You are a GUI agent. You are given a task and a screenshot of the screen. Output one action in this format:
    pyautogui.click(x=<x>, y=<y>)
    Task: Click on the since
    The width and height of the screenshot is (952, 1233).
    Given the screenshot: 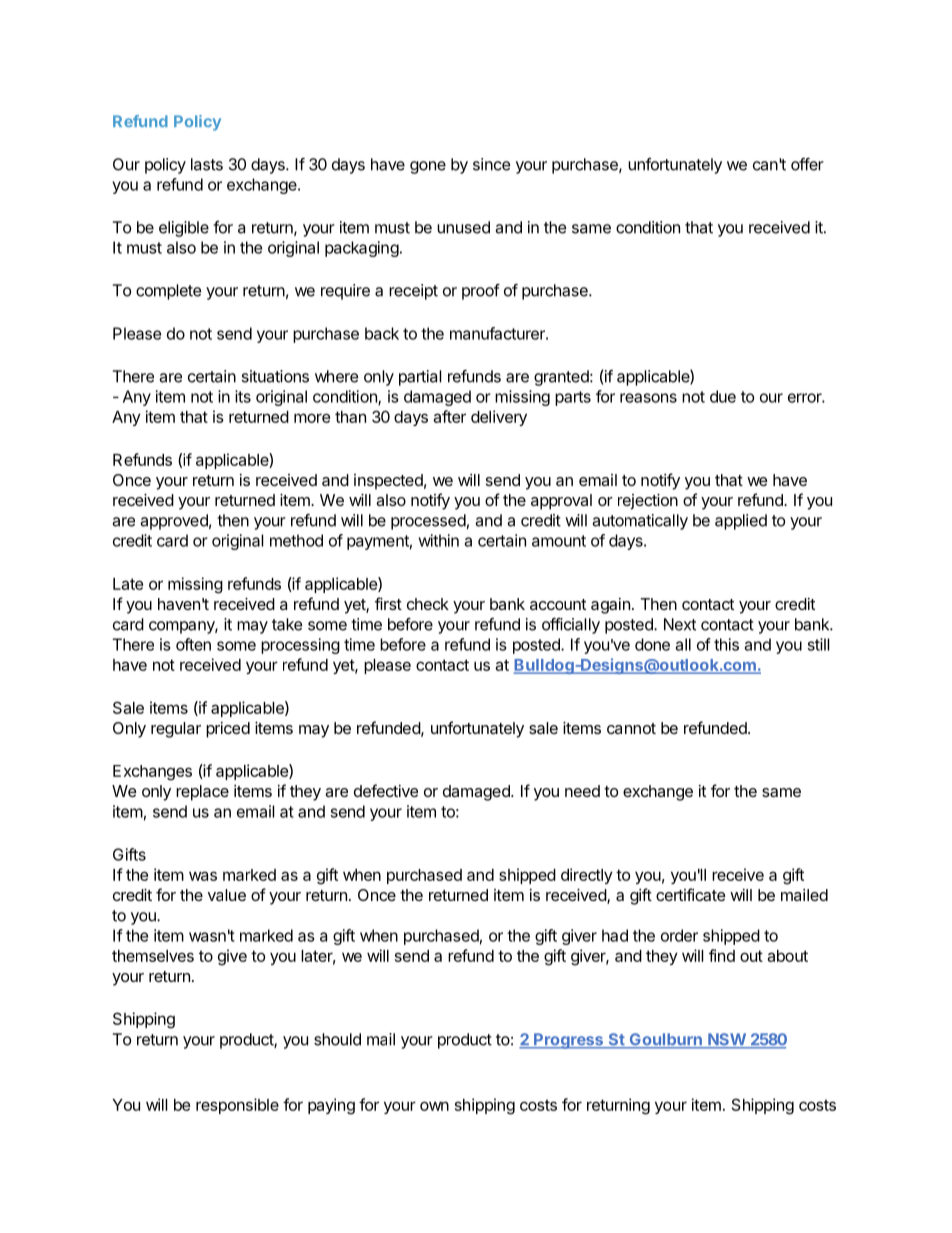 What is the action you would take?
    pyautogui.click(x=491, y=164)
